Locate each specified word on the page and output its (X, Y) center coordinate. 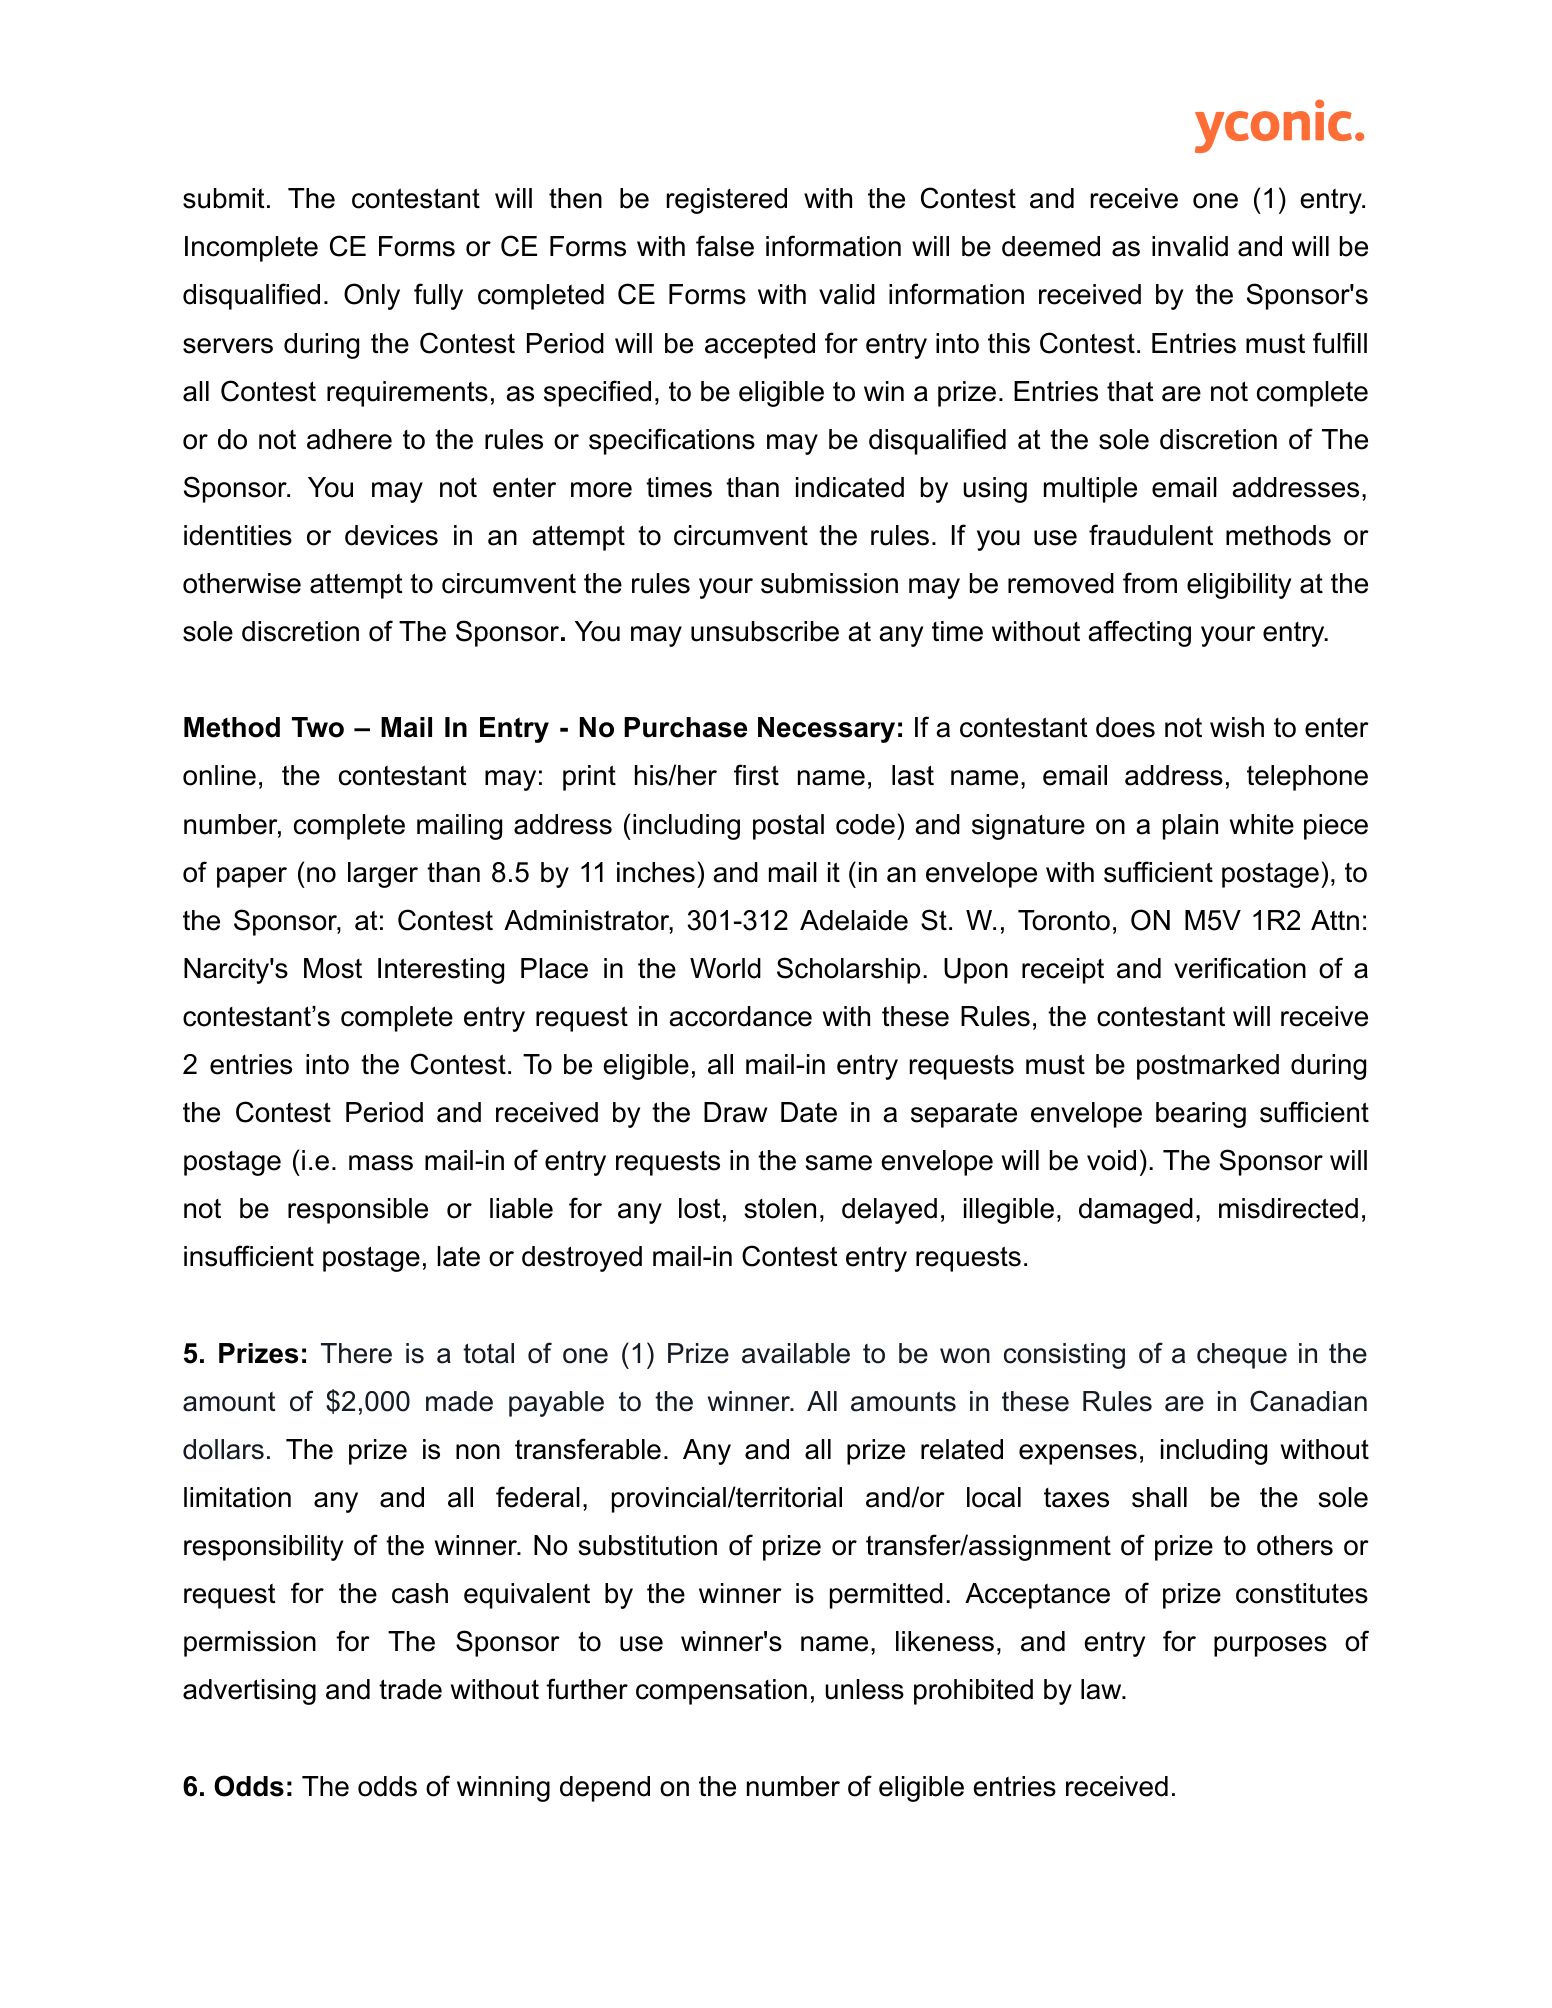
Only (372, 296)
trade (410, 1689)
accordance (740, 1016)
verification (1240, 968)
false (725, 246)
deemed (1051, 246)
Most (333, 968)
